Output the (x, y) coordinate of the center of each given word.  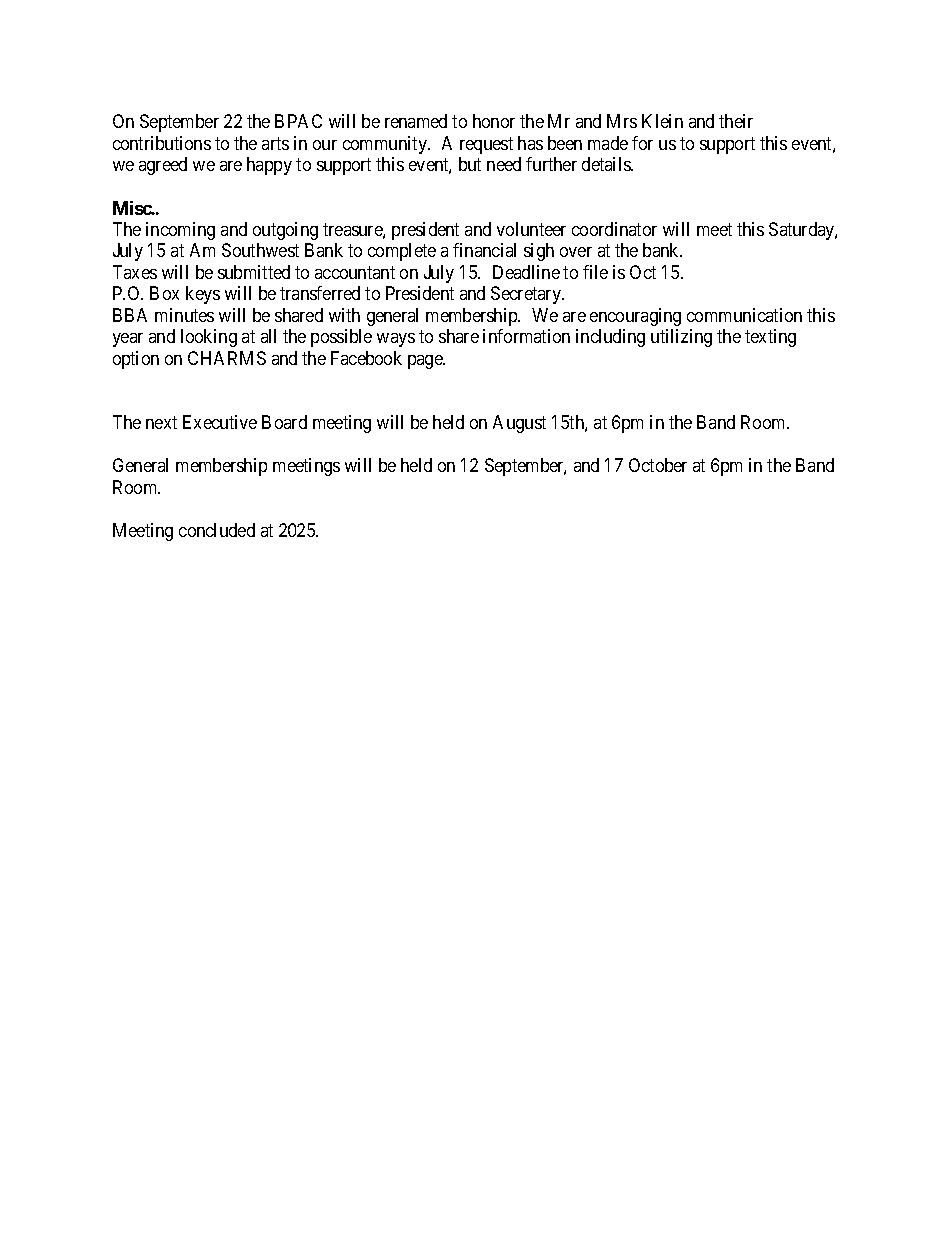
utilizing (681, 338)
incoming (180, 231)
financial (484, 250)
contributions (162, 143)
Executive (220, 422)
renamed (416, 121)
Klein (662, 121)
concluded (217, 530)
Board (284, 422)
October (658, 465)
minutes (184, 315)
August (519, 424)
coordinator (614, 229)
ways (396, 340)
